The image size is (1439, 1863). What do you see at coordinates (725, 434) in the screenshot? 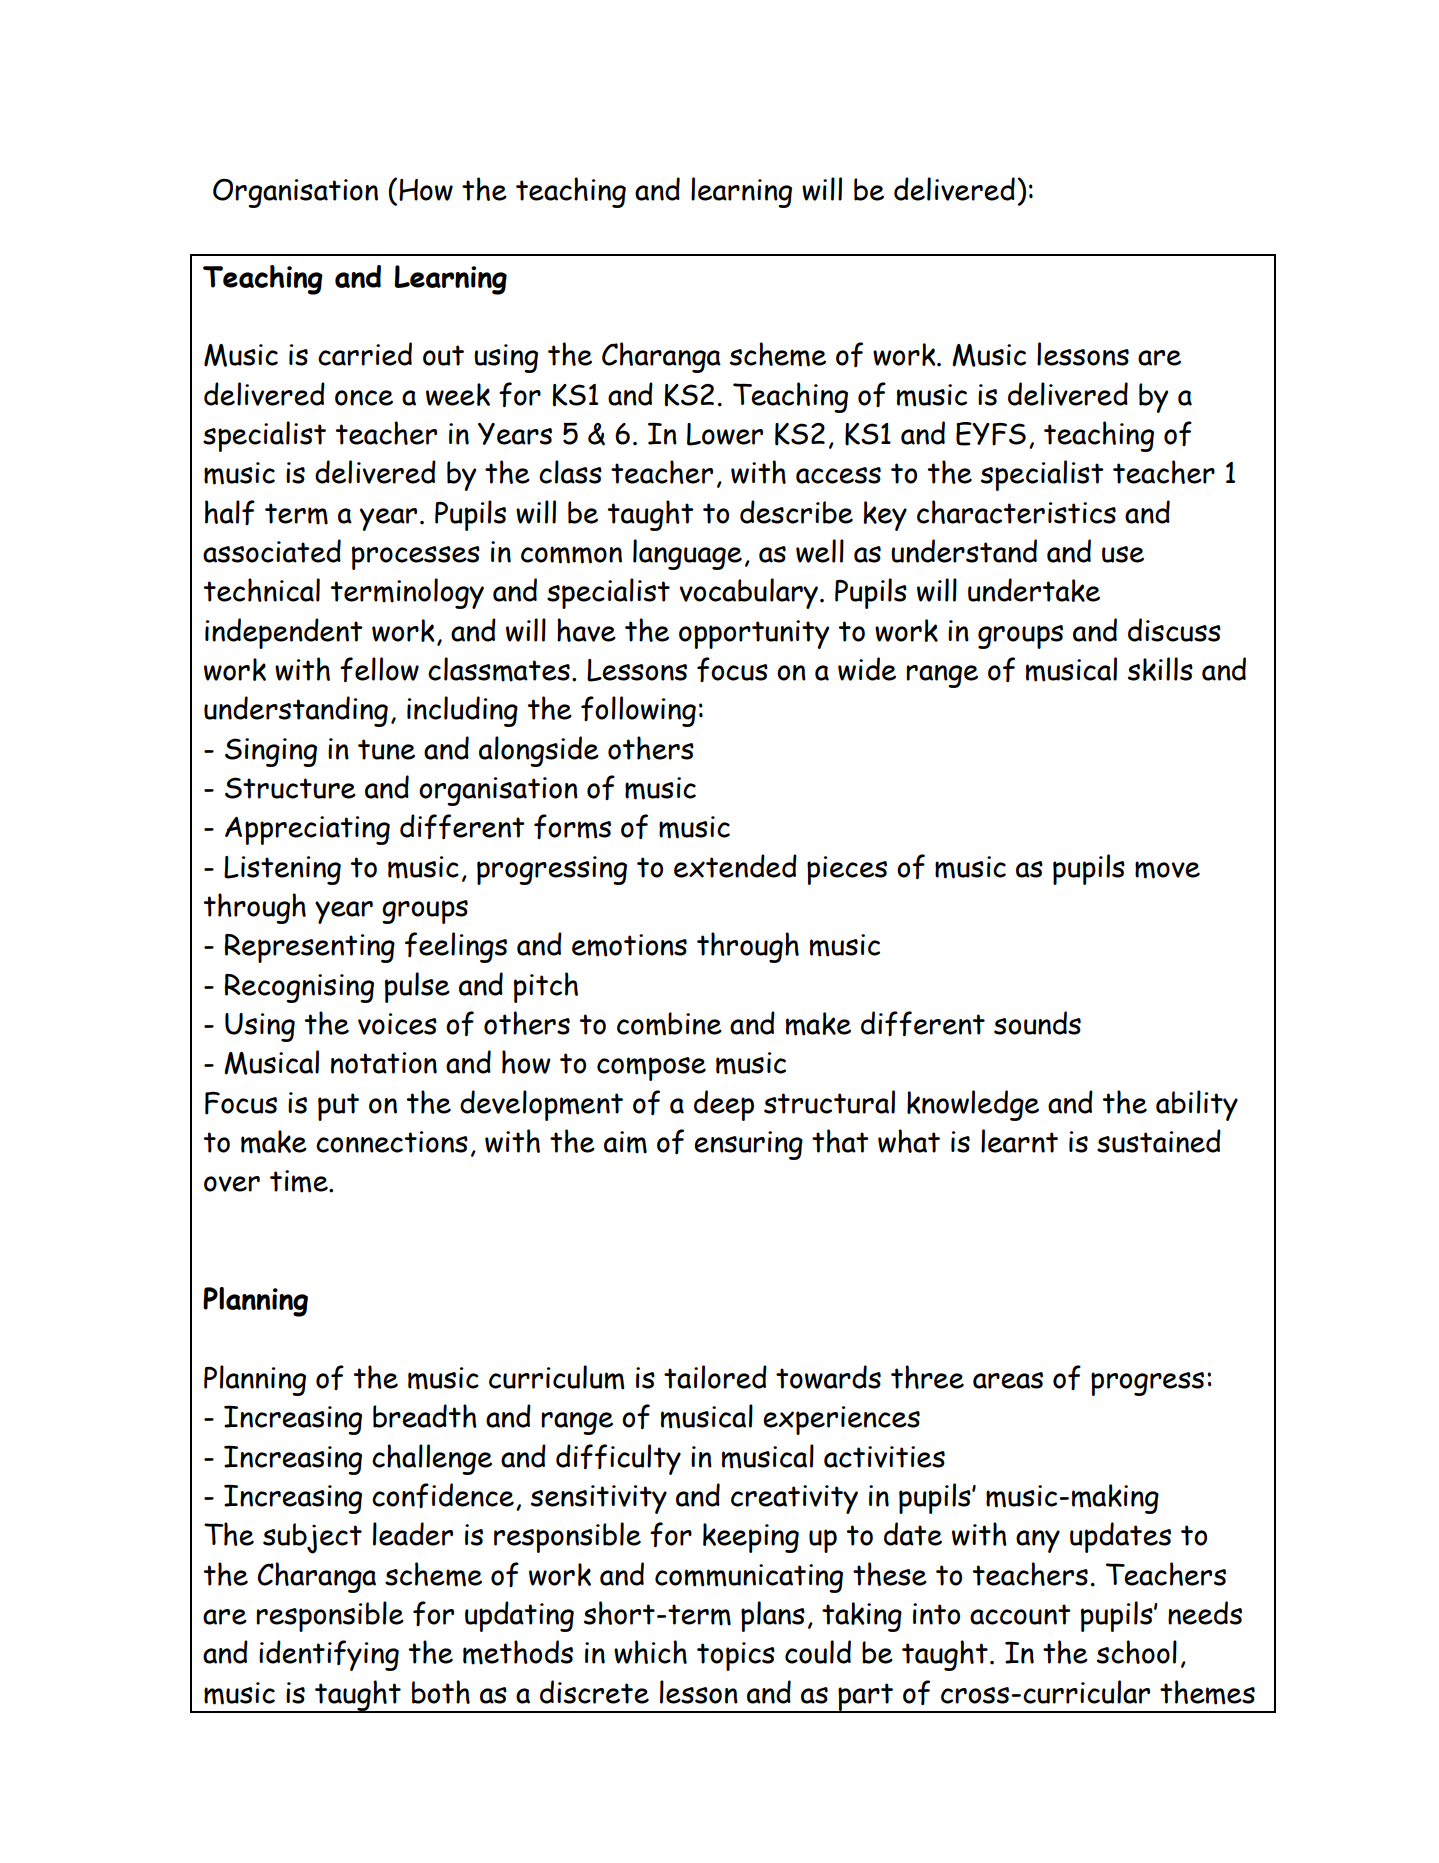
I see `Lower` at bounding box center [725, 434].
